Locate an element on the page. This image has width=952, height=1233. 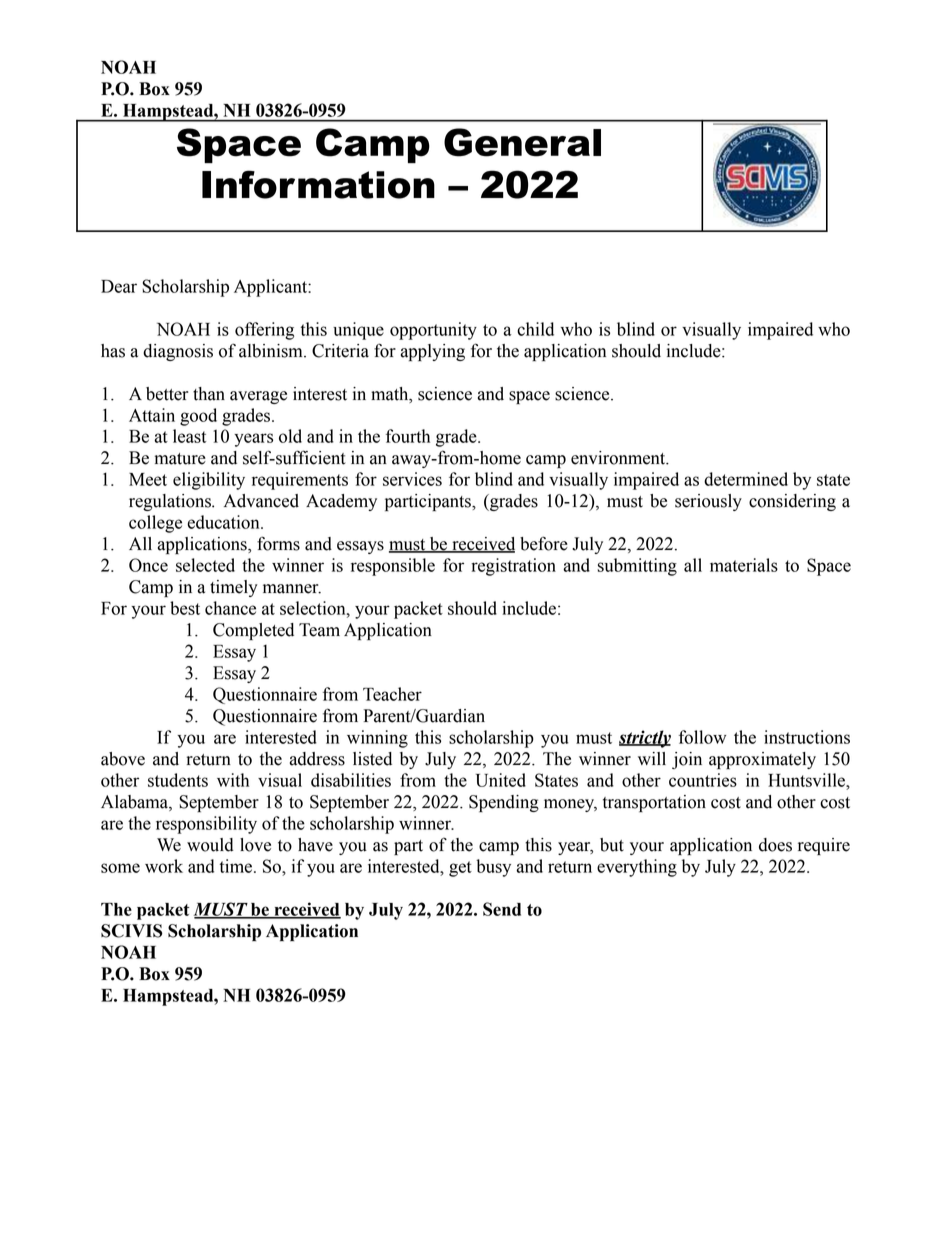
child is located at coordinates (535, 329).
